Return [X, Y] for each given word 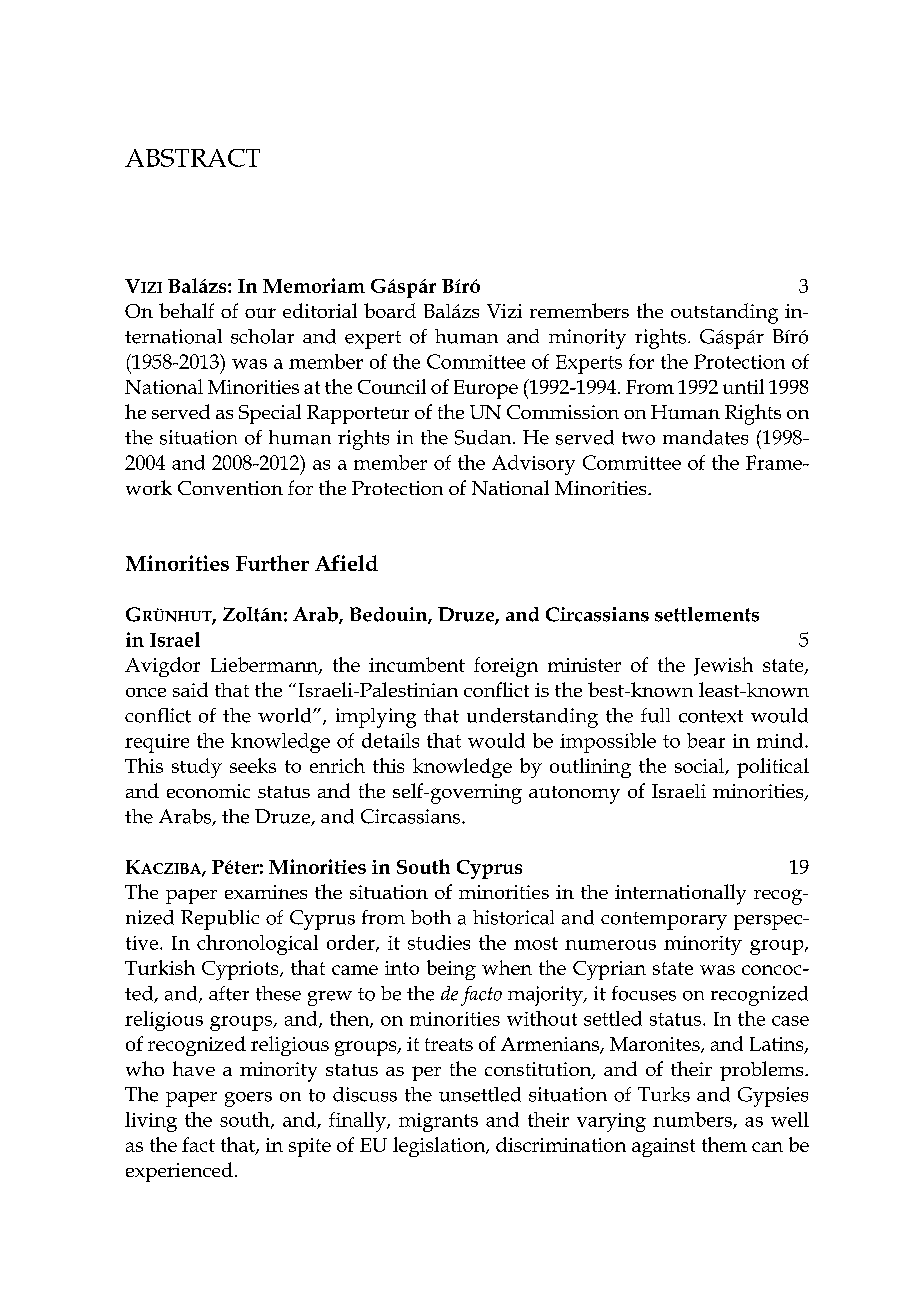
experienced [179, 1172]
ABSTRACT [192, 158]
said [190, 689]
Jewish [723, 666]
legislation [440, 1147]
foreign [506, 667]
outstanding [724, 313]
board [390, 310]
